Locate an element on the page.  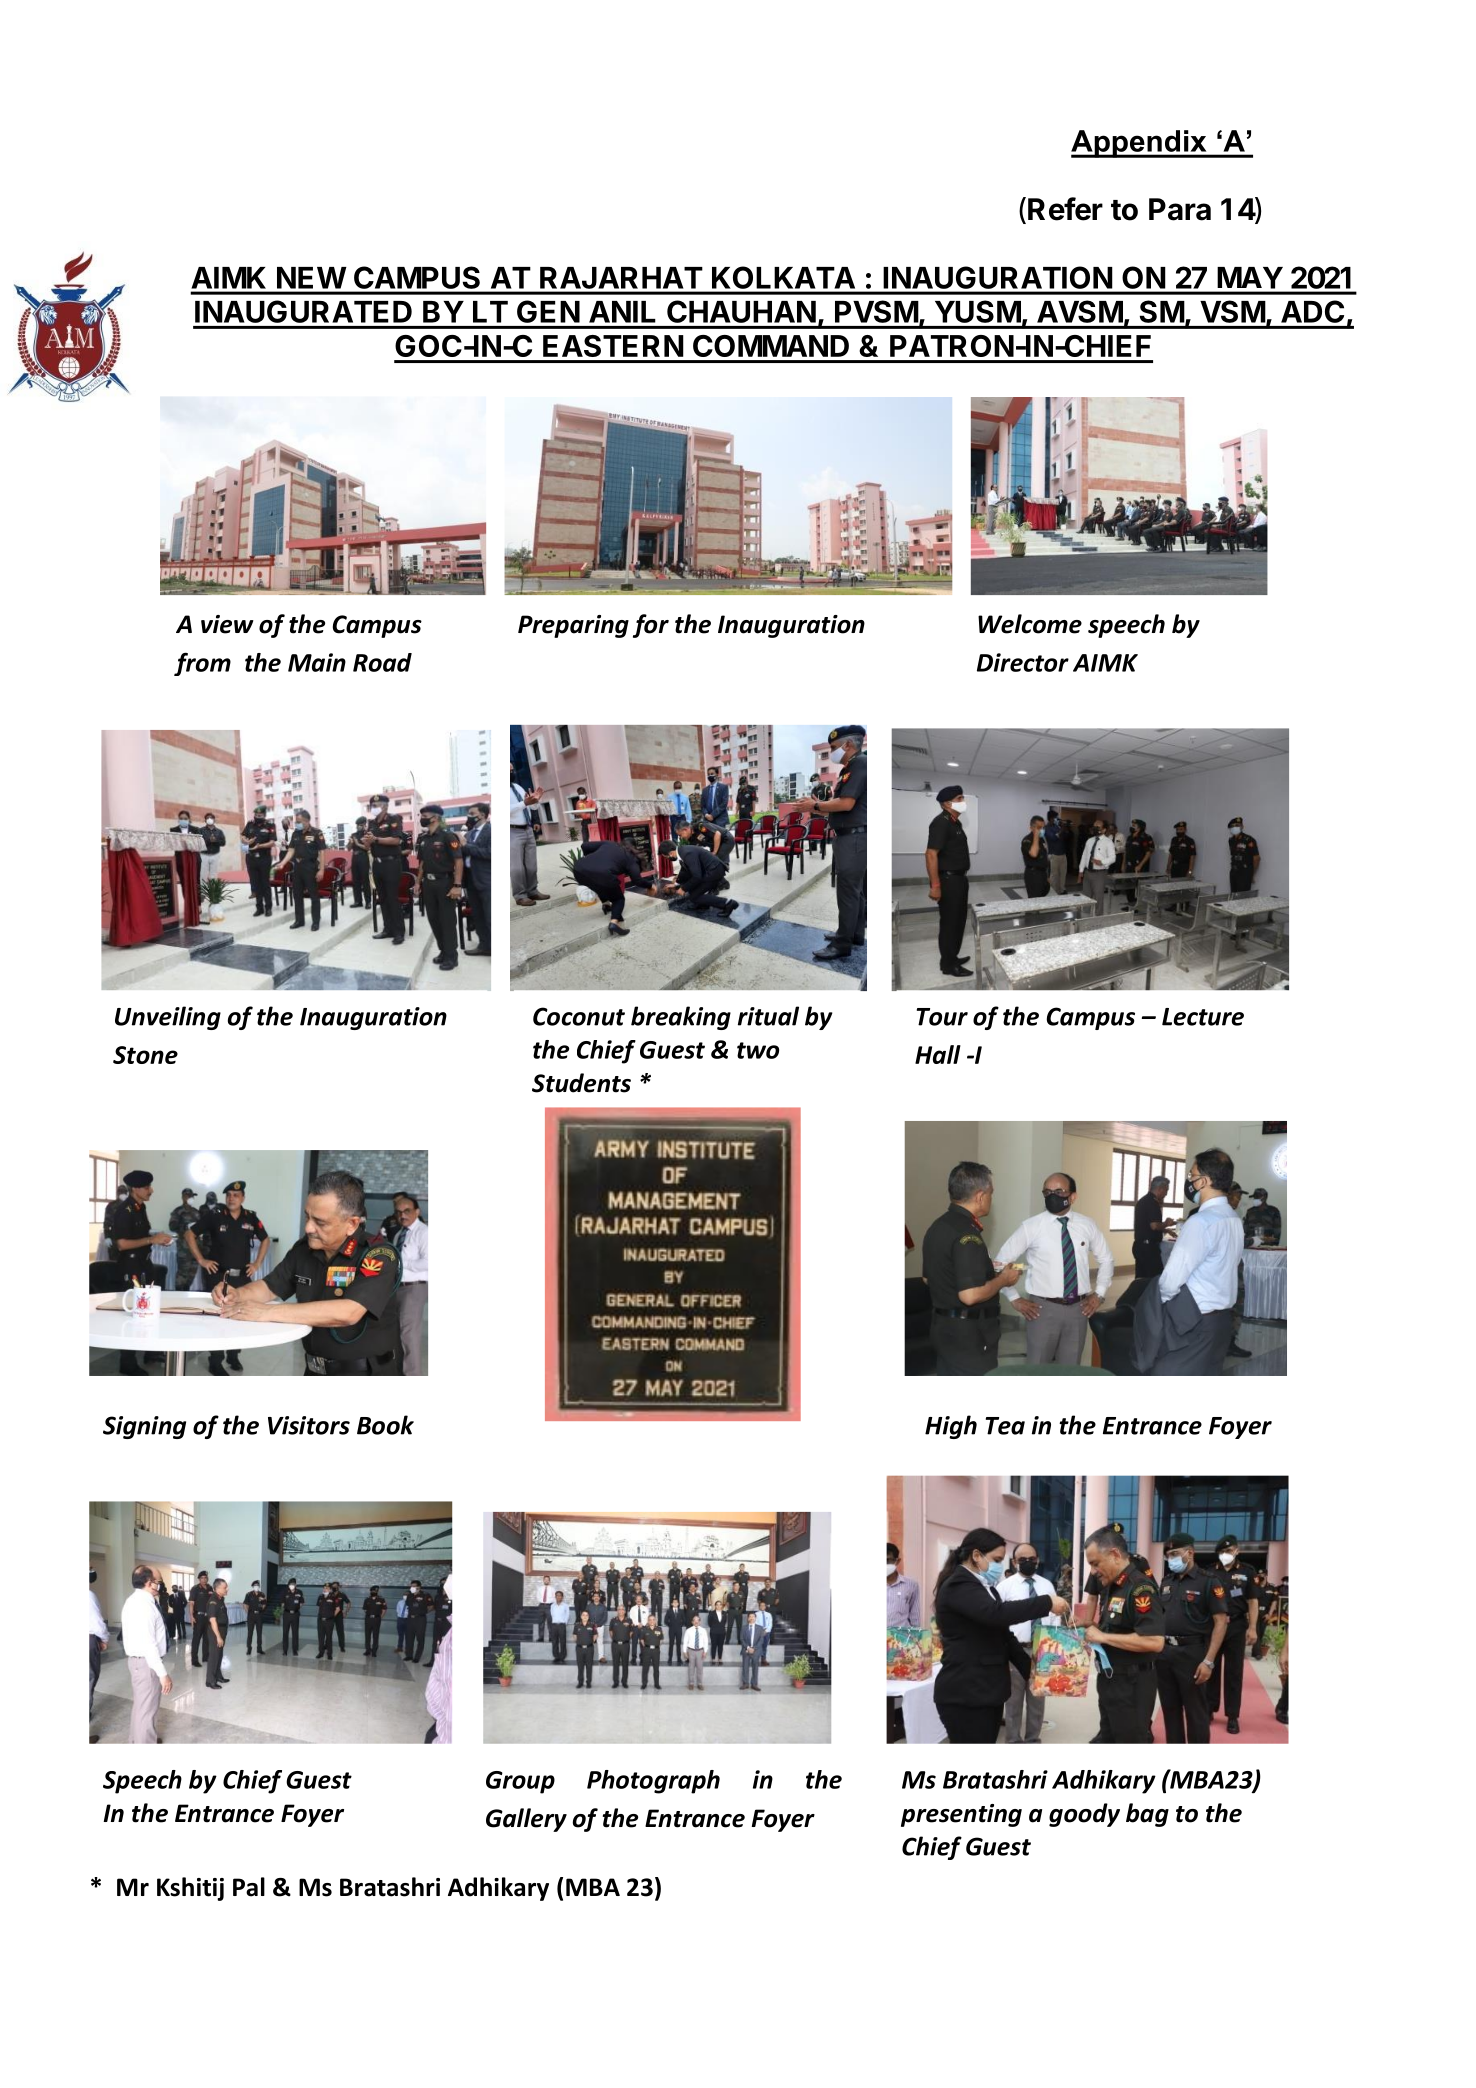
Photograph is located at coordinates (653, 1782).
